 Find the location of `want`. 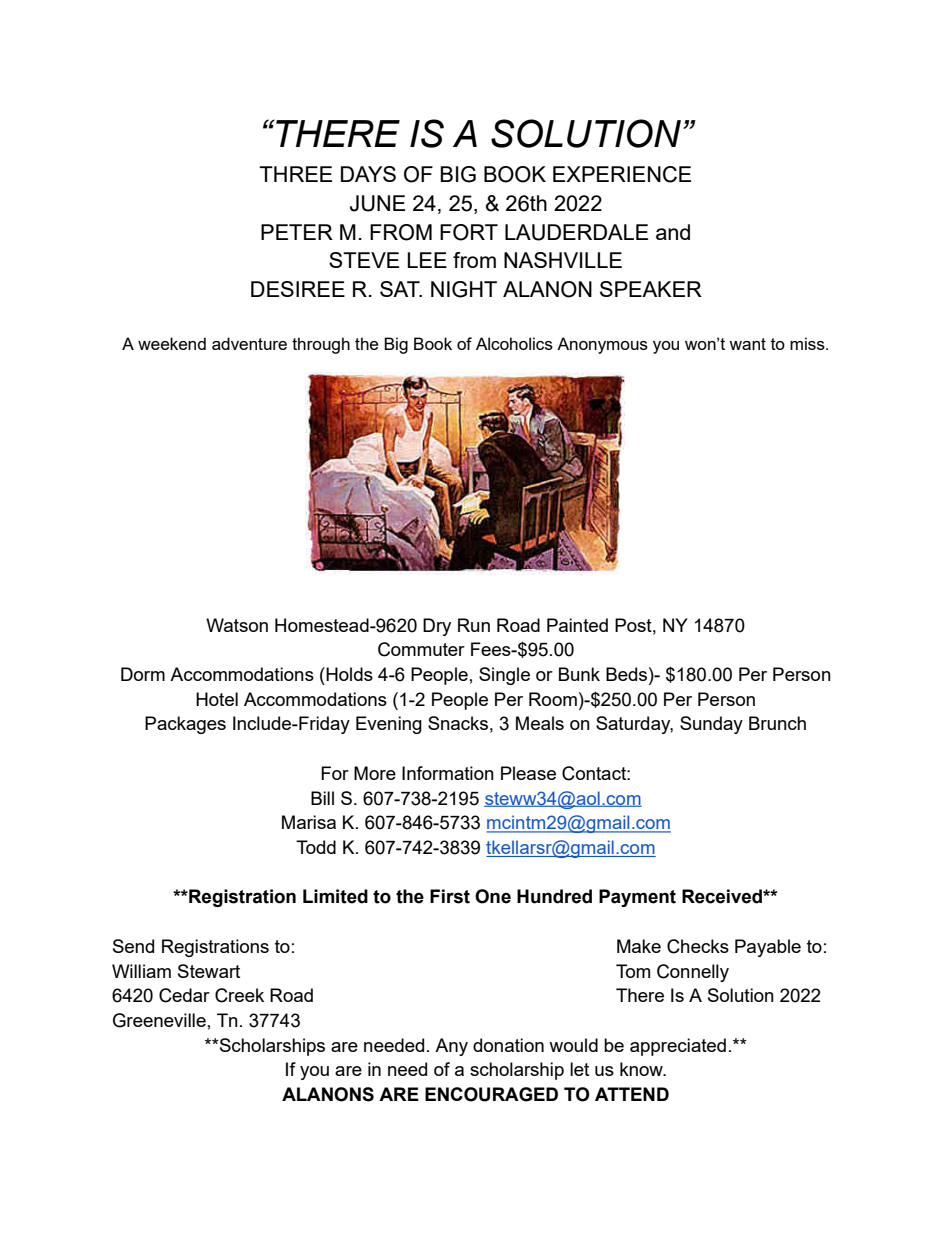

want is located at coordinates (747, 344).
